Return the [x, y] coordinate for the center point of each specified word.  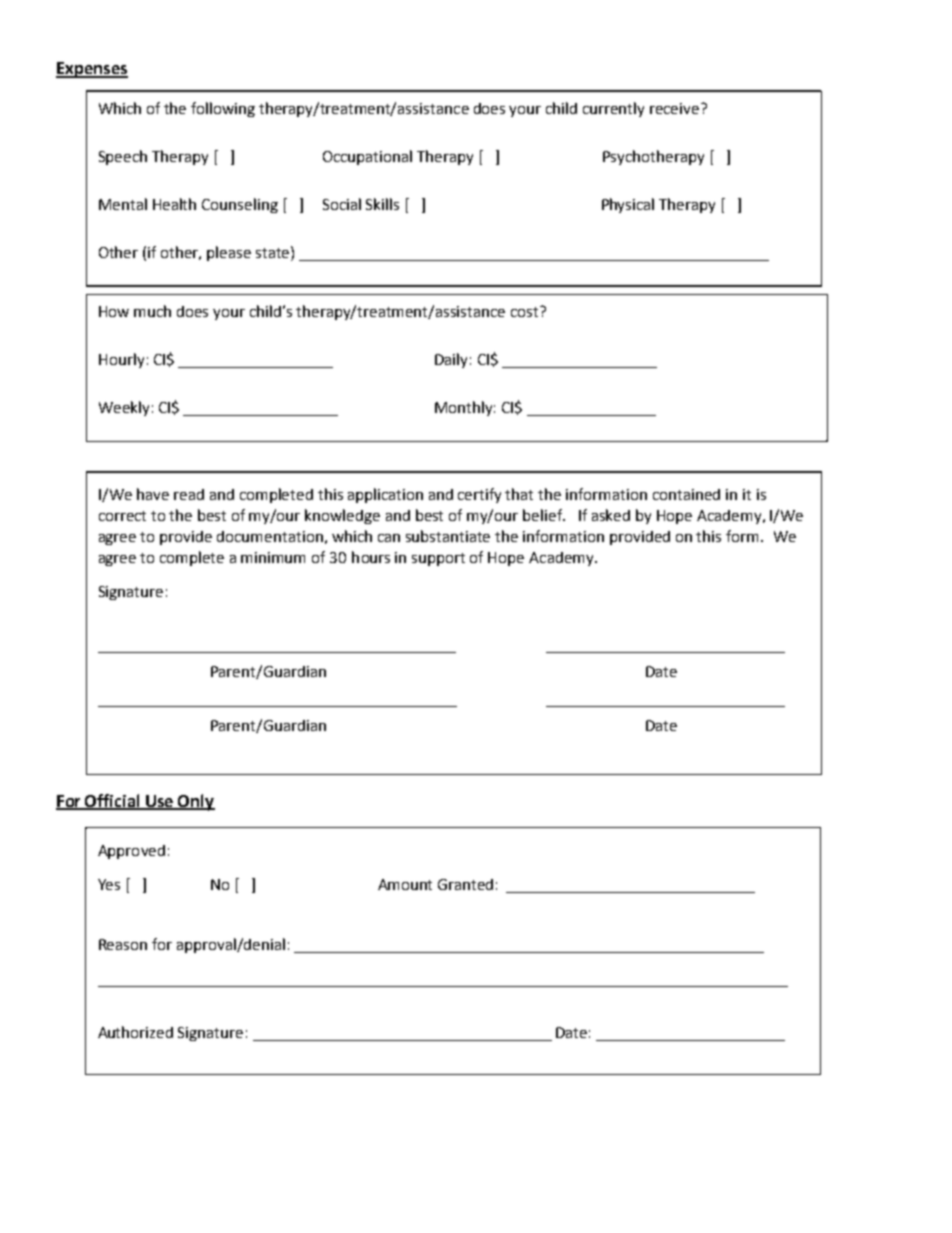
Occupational [367, 157]
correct [122, 516]
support [438, 559]
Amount [405, 884]
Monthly [465, 408]
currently [613, 109]
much [152, 311]
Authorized [135, 1032]
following [223, 109]
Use [160, 802]
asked [611, 515]
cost [526, 311]
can [389, 538]
